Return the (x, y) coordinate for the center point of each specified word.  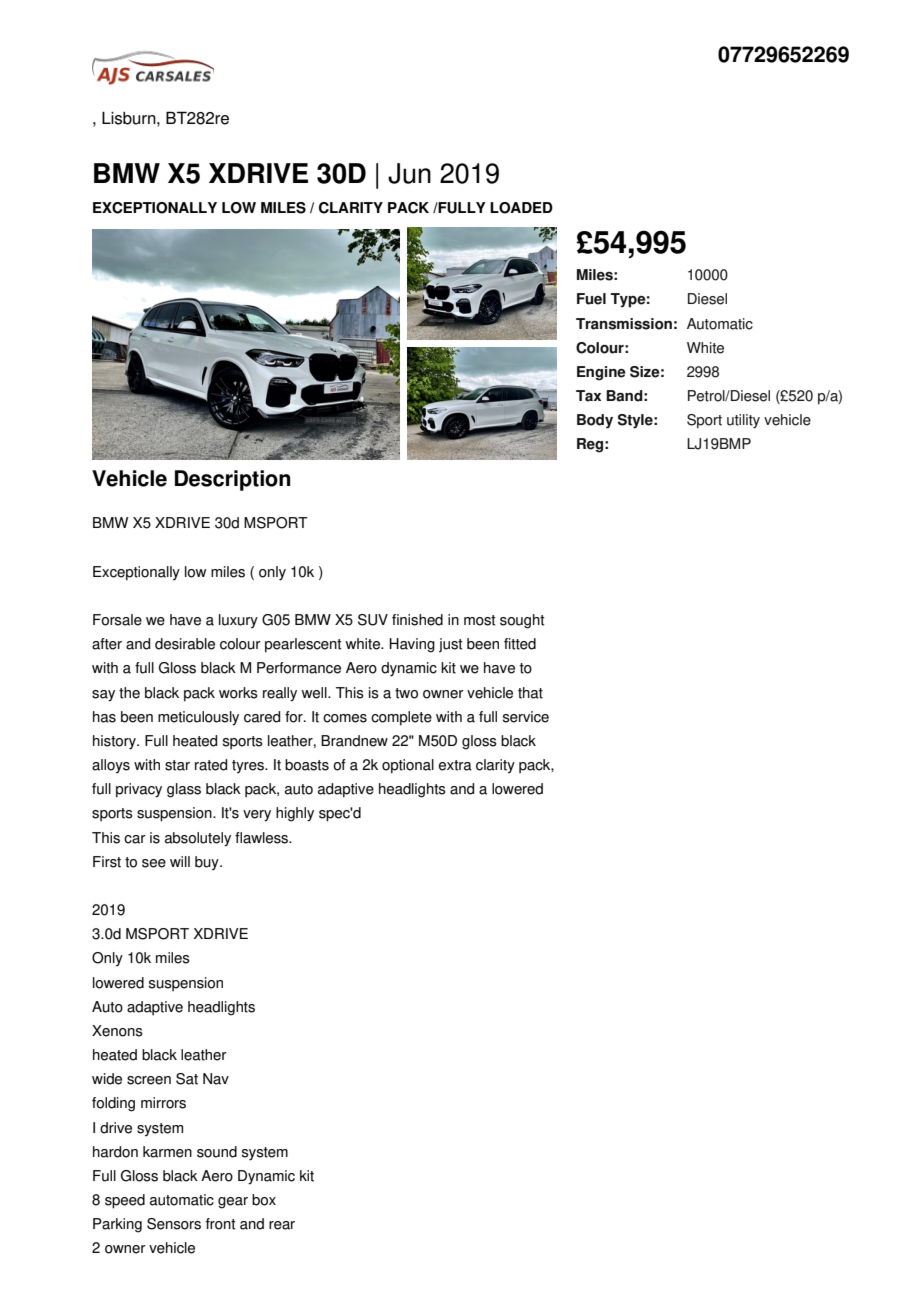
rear (282, 1225)
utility (743, 421)
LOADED (521, 208)
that (530, 693)
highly (295, 814)
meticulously (198, 718)
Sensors (174, 1224)
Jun (409, 173)
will (180, 861)
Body (595, 421)
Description (232, 480)
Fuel (591, 299)
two (406, 693)
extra (455, 765)
